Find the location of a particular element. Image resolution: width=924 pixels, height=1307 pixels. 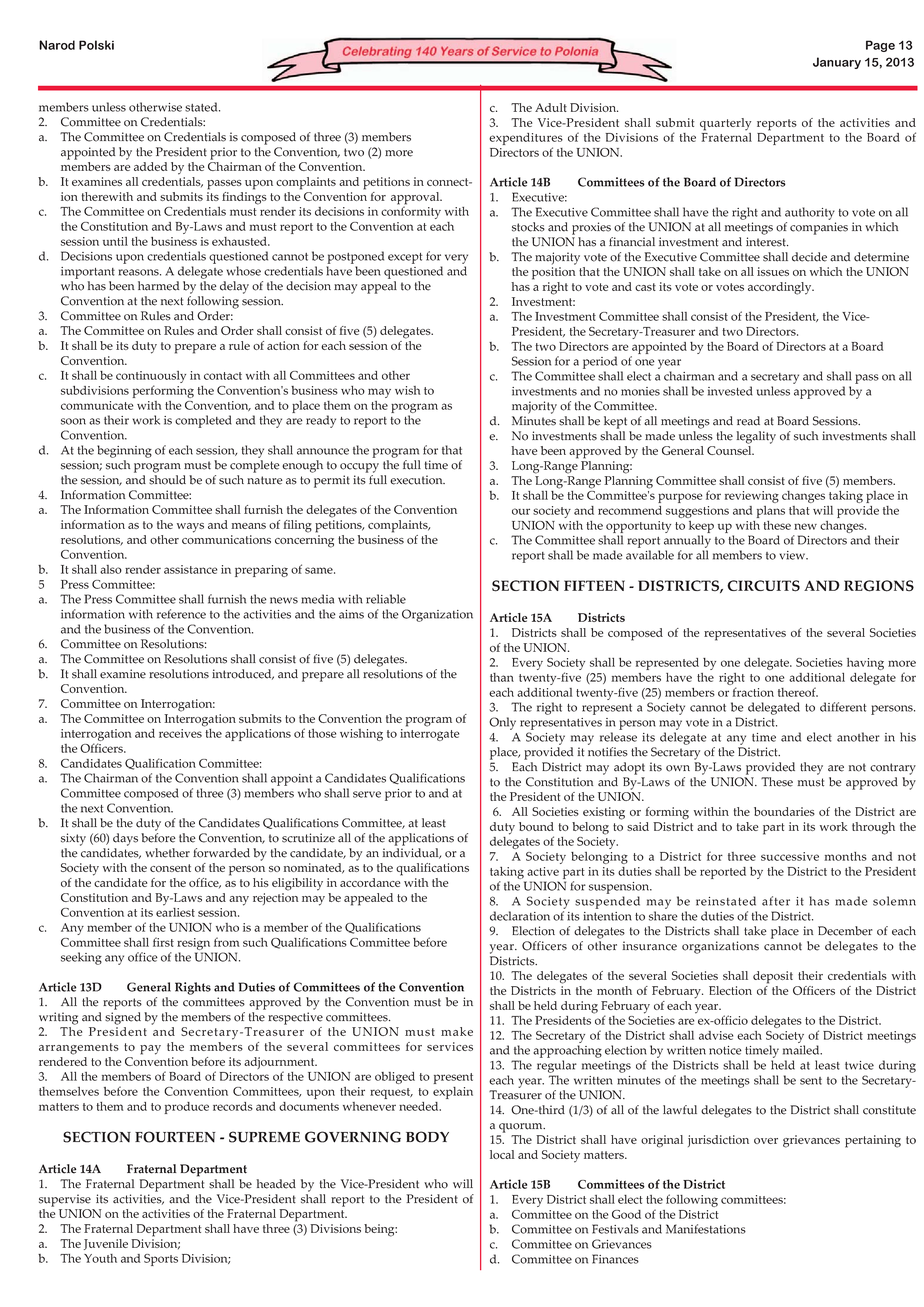

local is located at coordinates (502, 1154).
